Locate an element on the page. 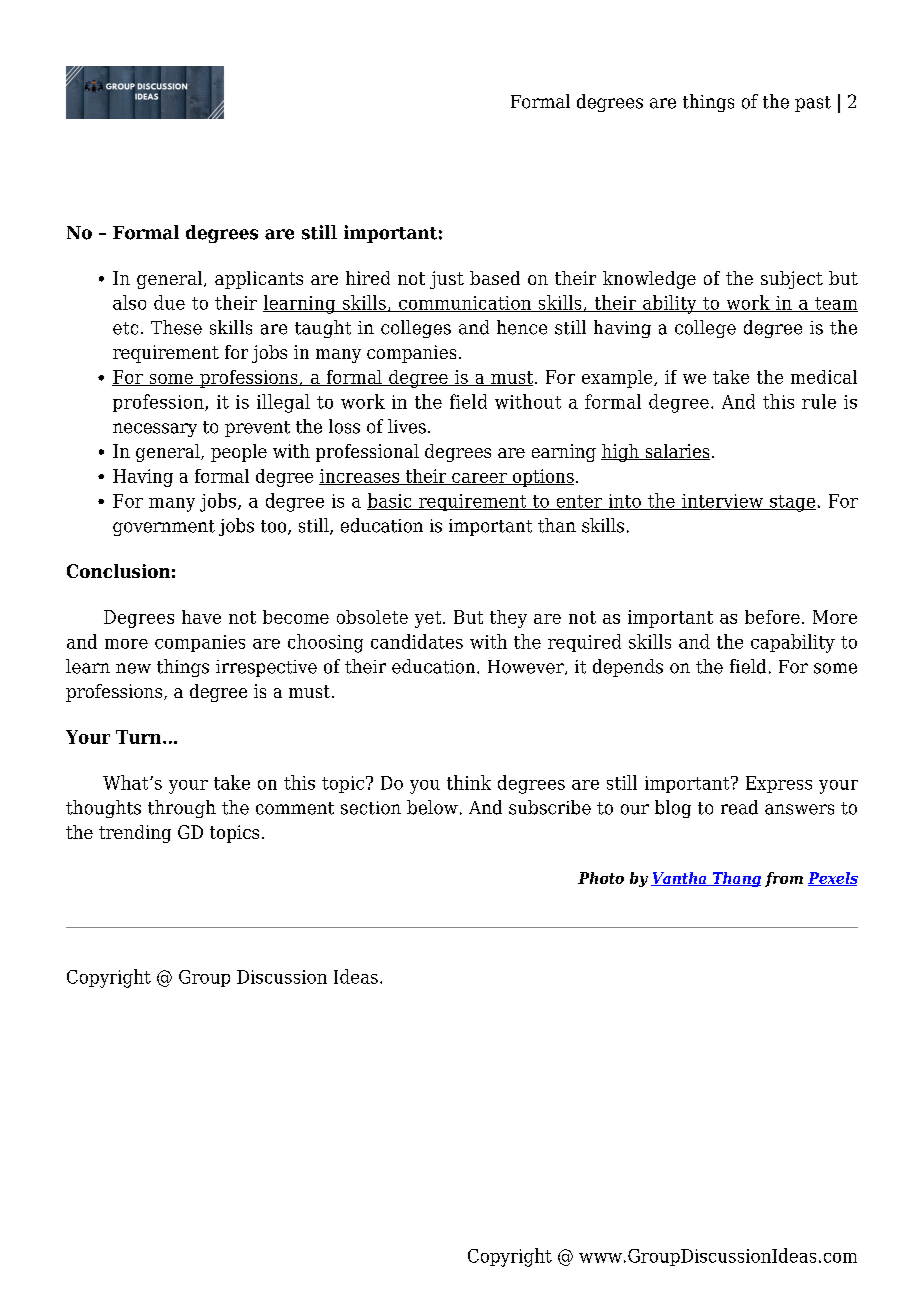  hence is located at coordinates (522, 327).
